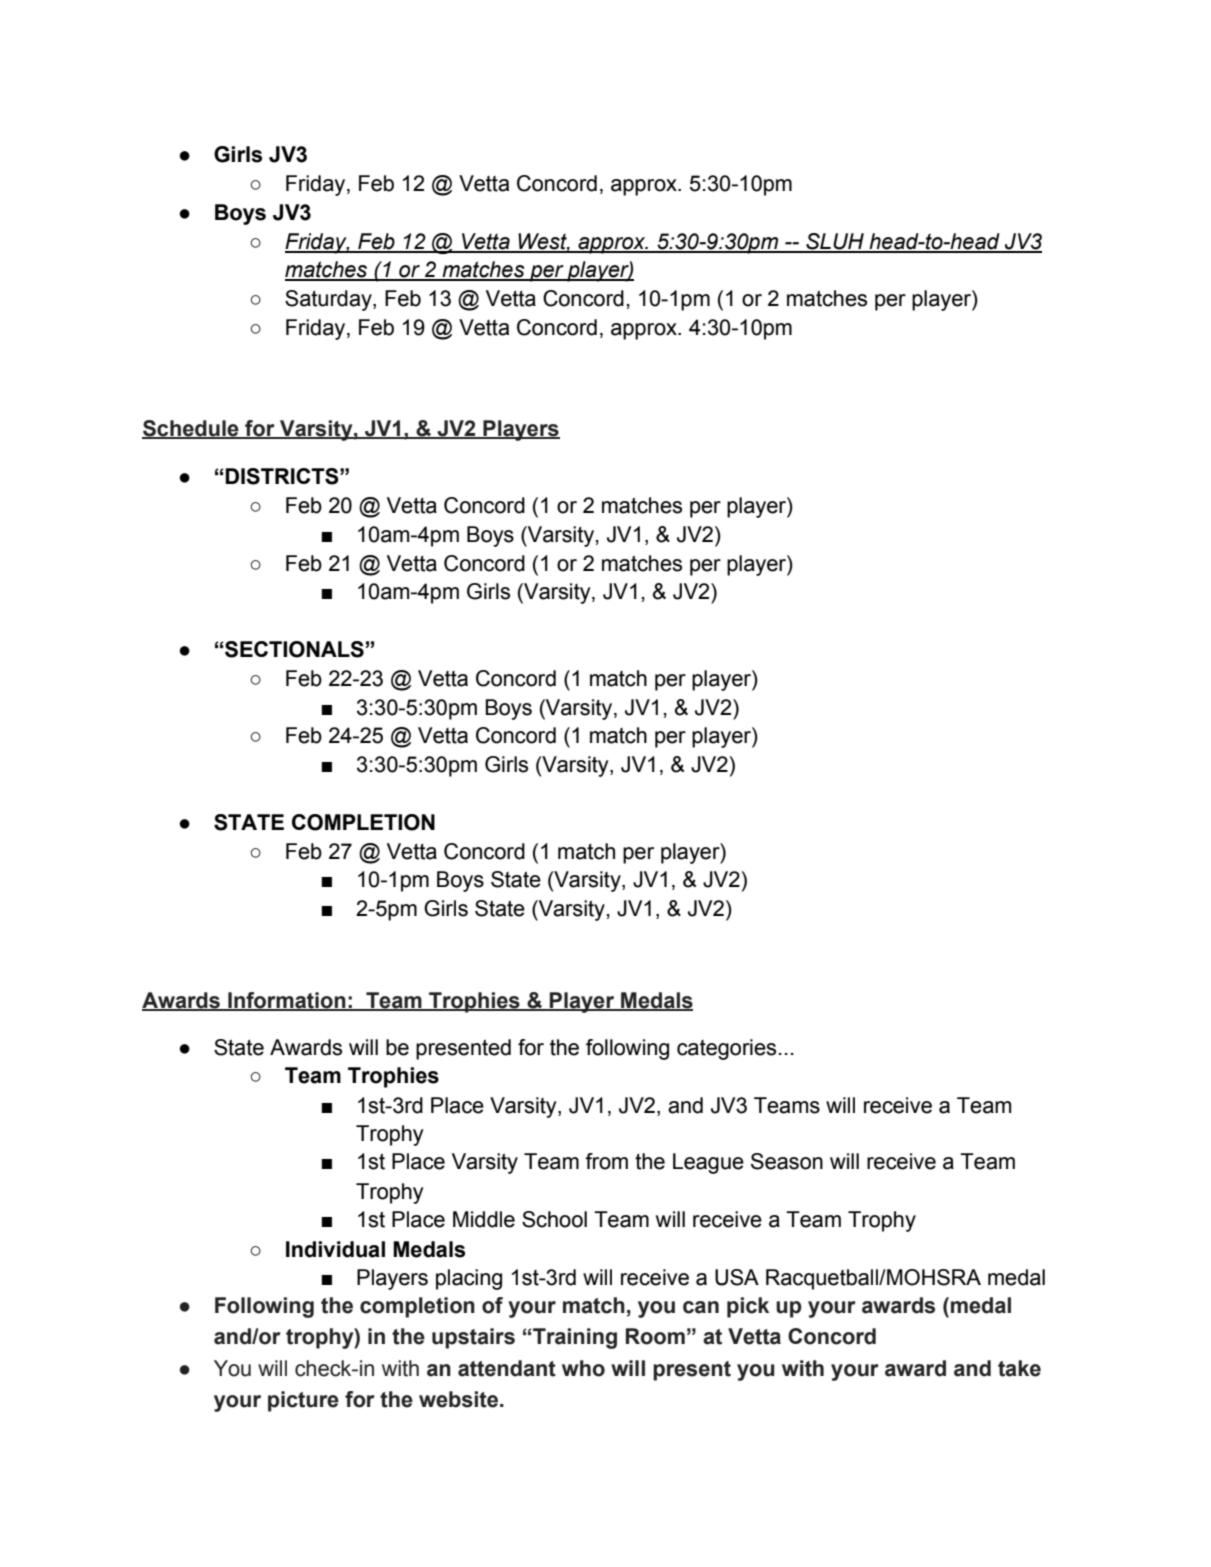 This screenshot has height=1567, width=1211. What do you see at coordinates (606, 1161) in the screenshot?
I see `from` at bounding box center [606, 1161].
